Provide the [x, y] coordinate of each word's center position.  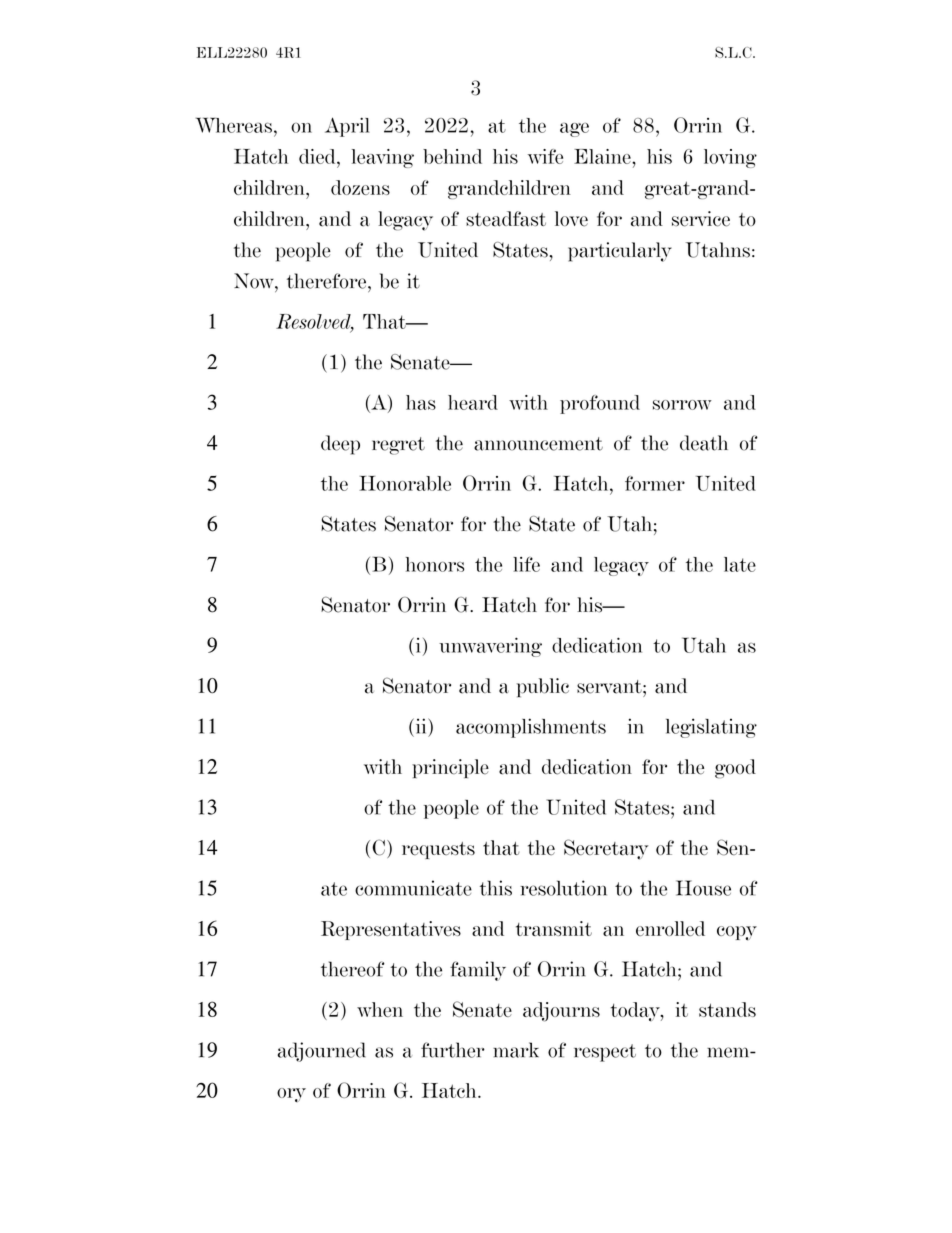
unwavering [490, 647]
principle [450, 768]
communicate [413, 888]
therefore [326, 281]
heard [473, 402]
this [496, 888]
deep [340, 445]
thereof [352, 969]
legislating [711, 728]
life [526, 564]
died [318, 156]
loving [730, 158]
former [655, 483]
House [703, 888]
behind [452, 156]
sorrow [682, 405]
